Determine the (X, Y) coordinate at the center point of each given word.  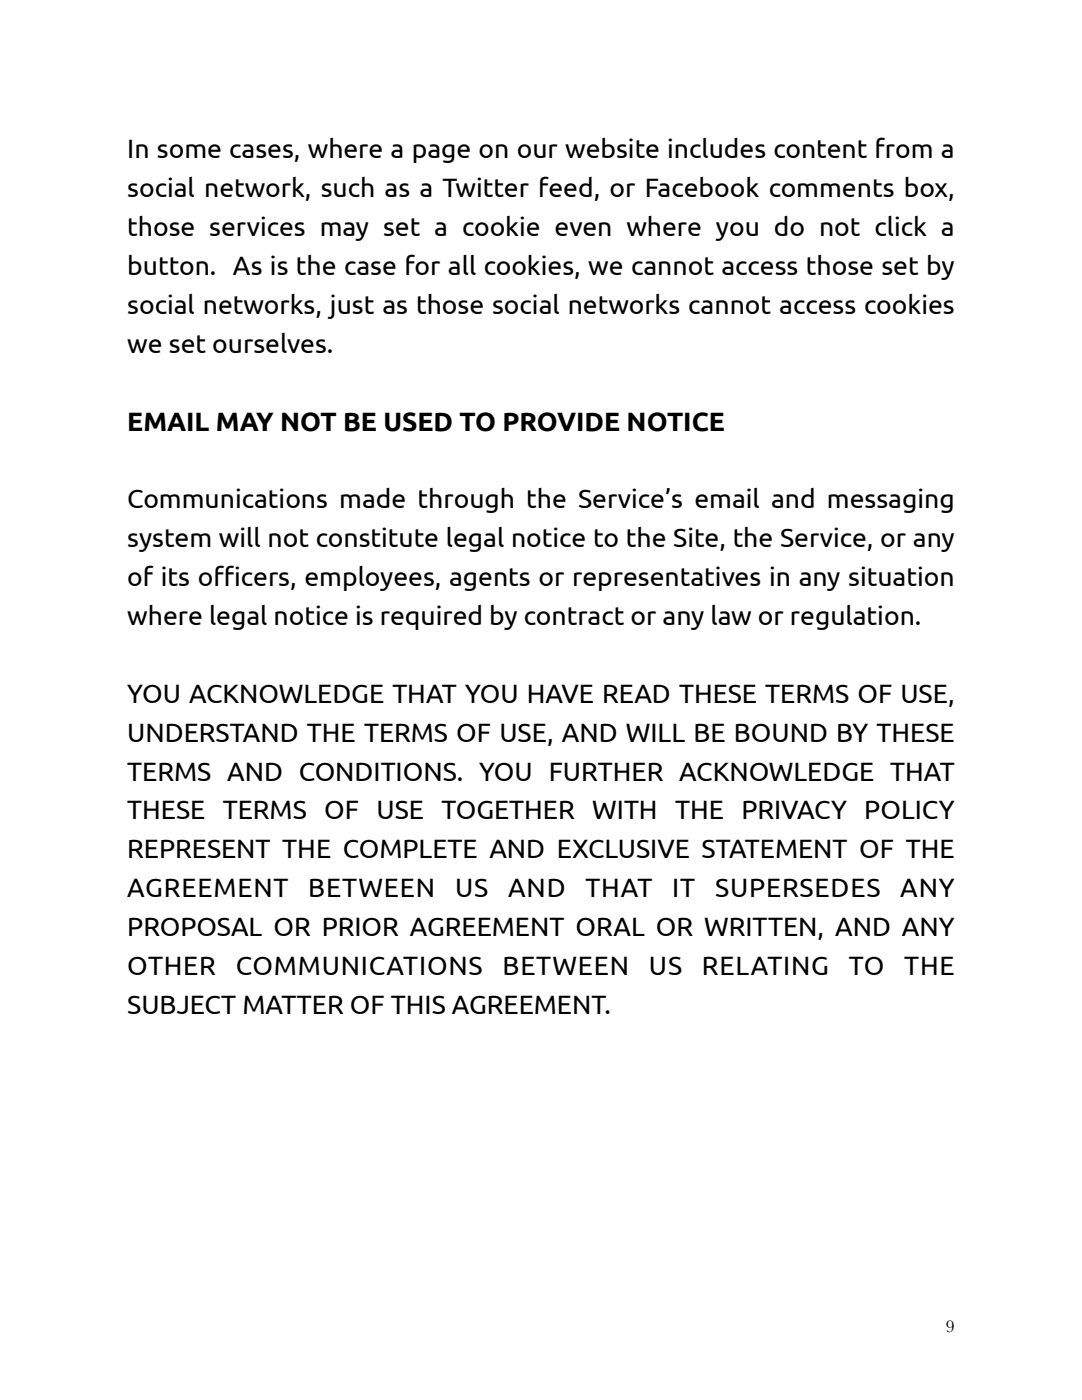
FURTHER (607, 771)
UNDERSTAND (213, 732)
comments (832, 188)
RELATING (765, 965)
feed (566, 186)
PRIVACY (795, 809)
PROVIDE (562, 422)
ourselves (269, 343)
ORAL (610, 926)
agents (490, 579)
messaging (890, 500)
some (189, 151)
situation (901, 576)
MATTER (293, 1004)
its (175, 576)
